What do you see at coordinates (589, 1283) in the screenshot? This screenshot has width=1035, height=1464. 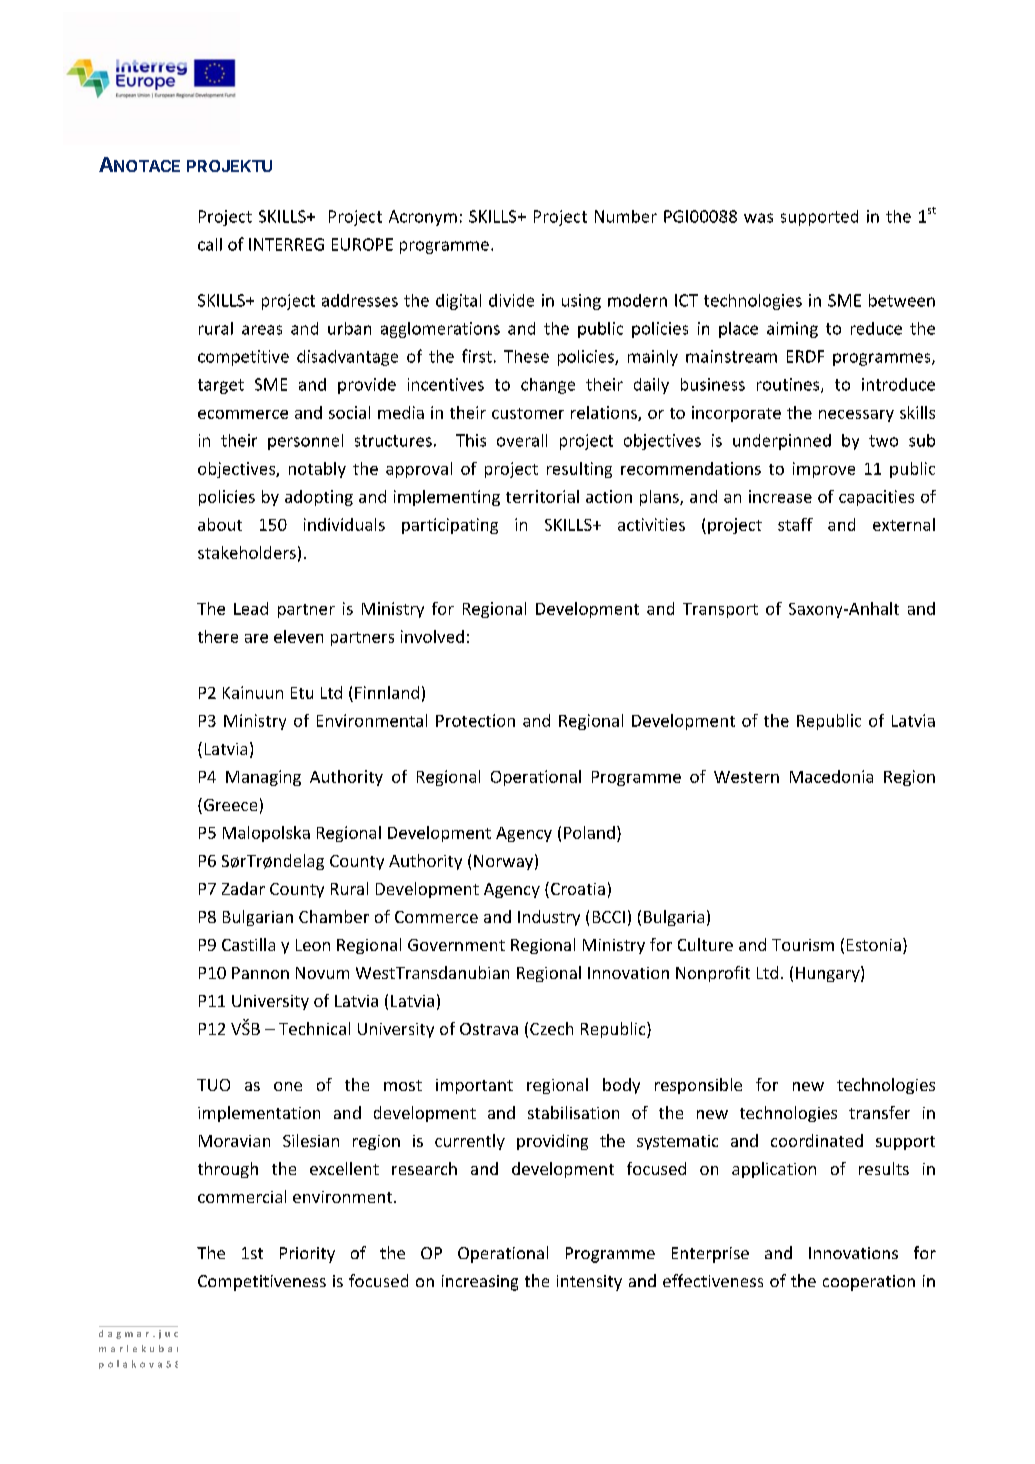 I see `intensity` at bounding box center [589, 1283].
